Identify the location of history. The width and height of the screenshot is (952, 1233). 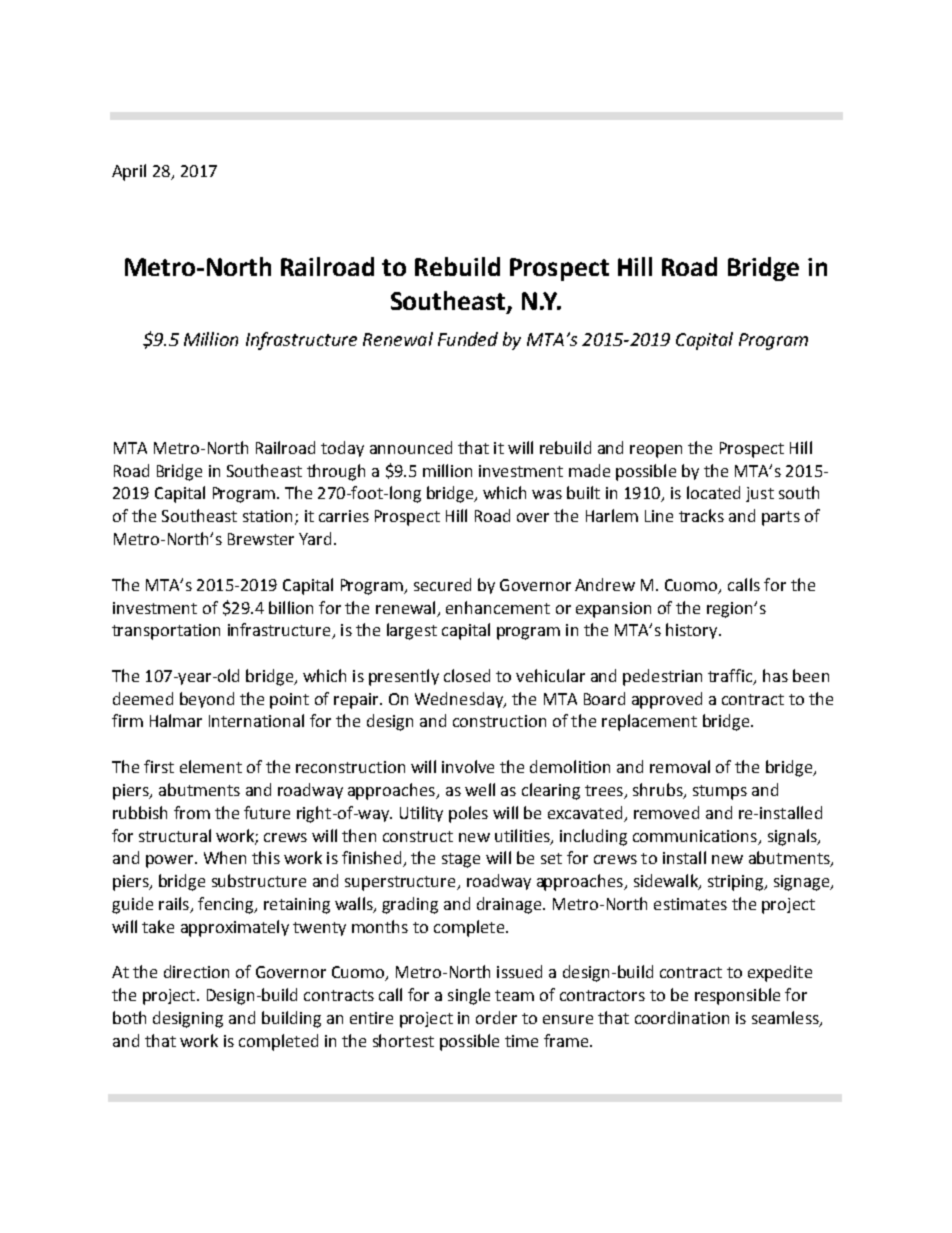
(693, 631).
